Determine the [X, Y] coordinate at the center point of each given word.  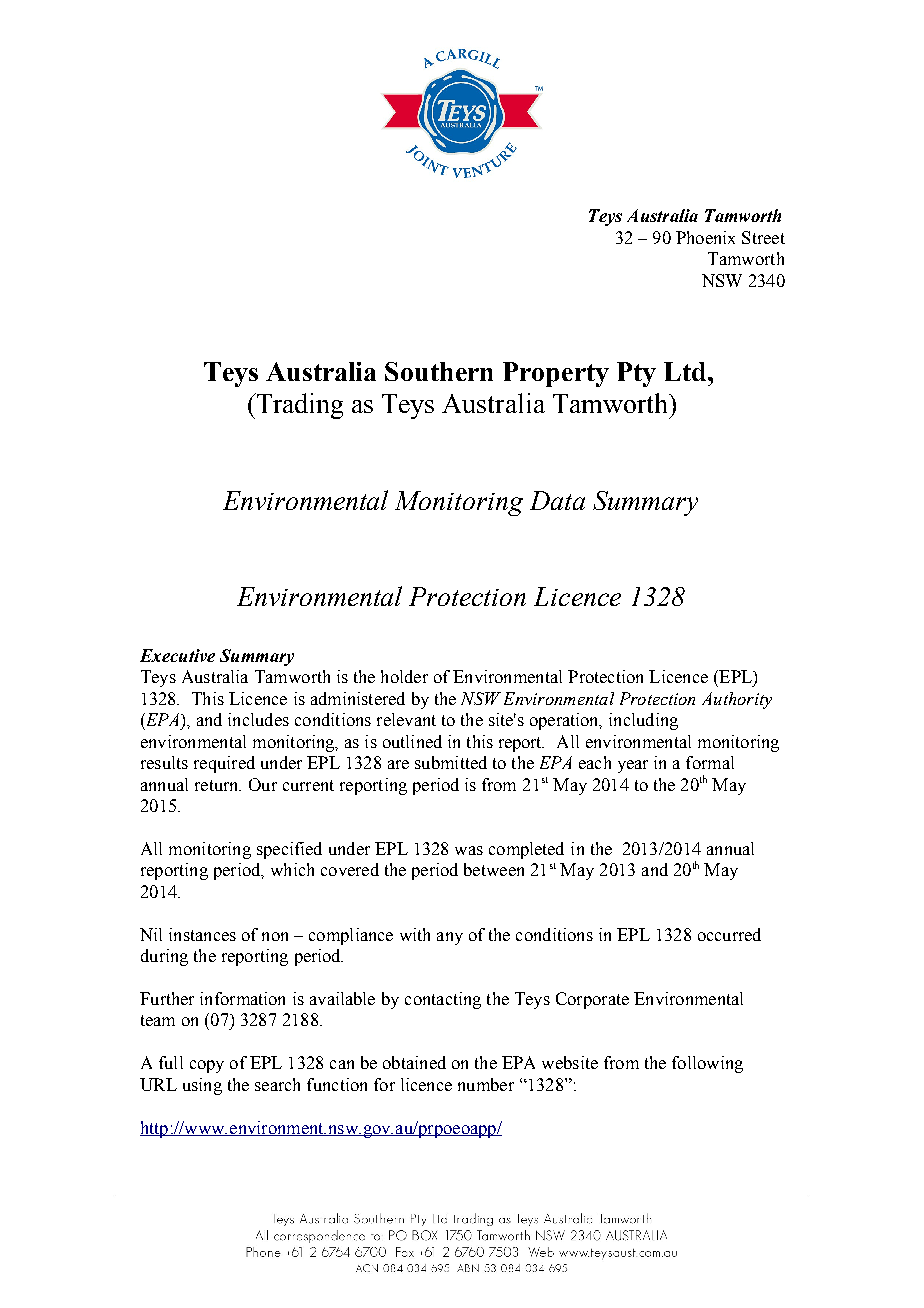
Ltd [686, 371]
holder [404, 676]
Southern [439, 371]
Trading [298, 406]
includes [258, 719]
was [469, 850]
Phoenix [705, 237]
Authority [737, 700]
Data [557, 500]
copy [207, 1066]
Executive [177, 655]
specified [289, 850]
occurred [729, 934]
